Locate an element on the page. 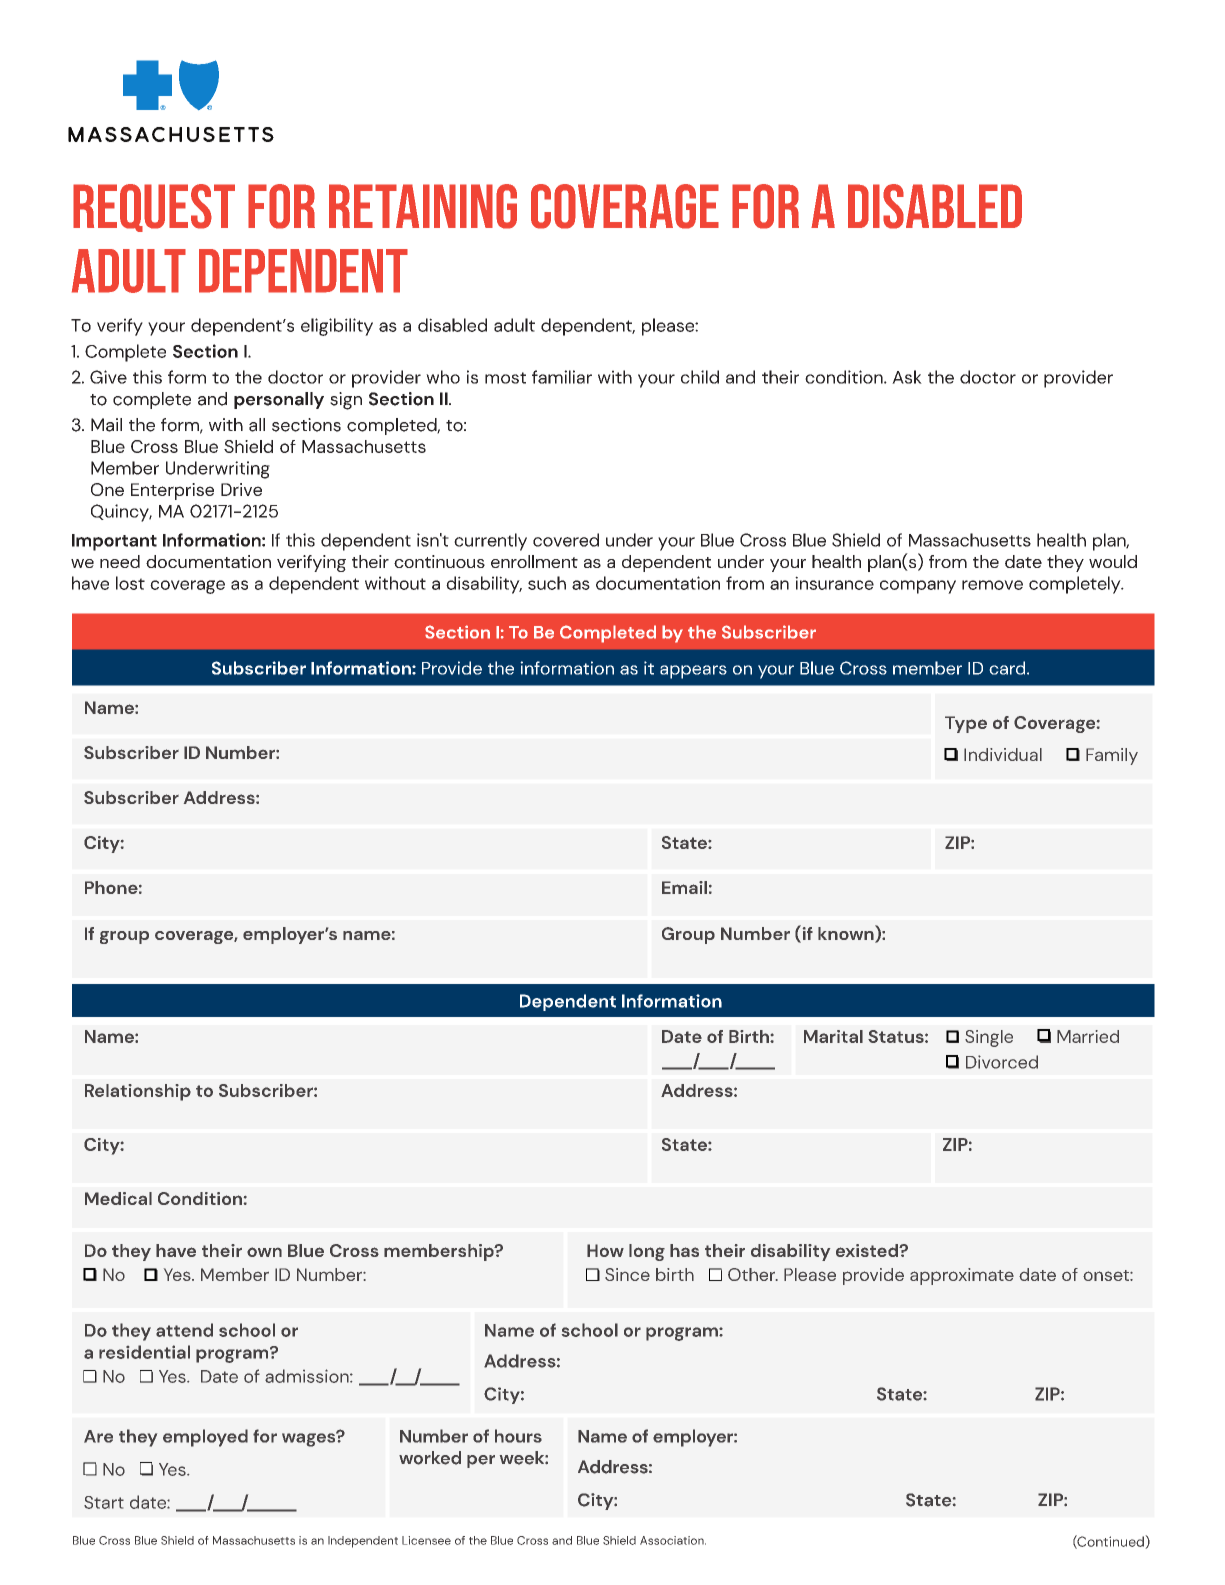  Marital is located at coordinates (833, 1036).
